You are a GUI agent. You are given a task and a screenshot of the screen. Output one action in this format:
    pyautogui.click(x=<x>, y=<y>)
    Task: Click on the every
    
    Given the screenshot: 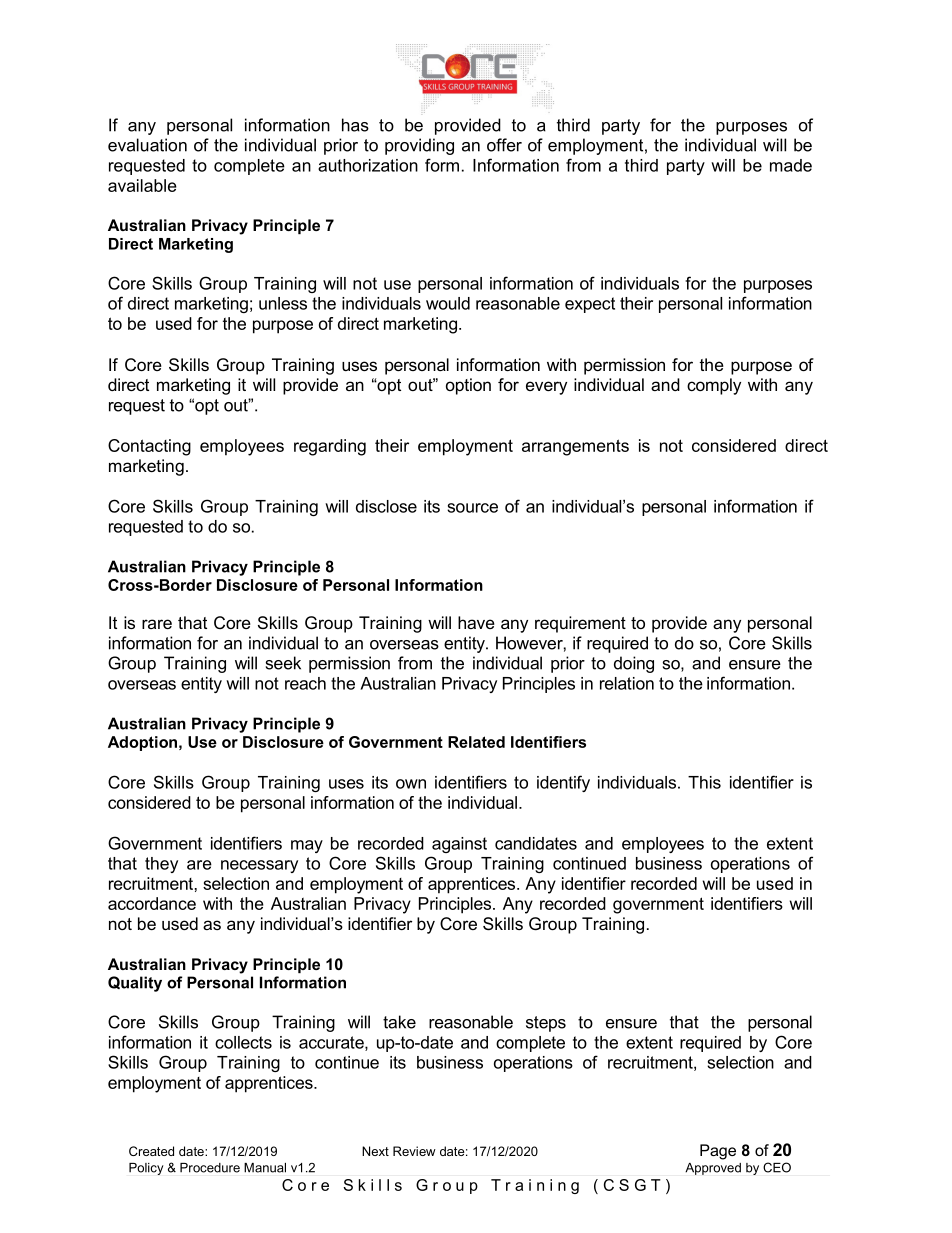 What is the action you would take?
    pyautogui.click(x=546, y=388)
